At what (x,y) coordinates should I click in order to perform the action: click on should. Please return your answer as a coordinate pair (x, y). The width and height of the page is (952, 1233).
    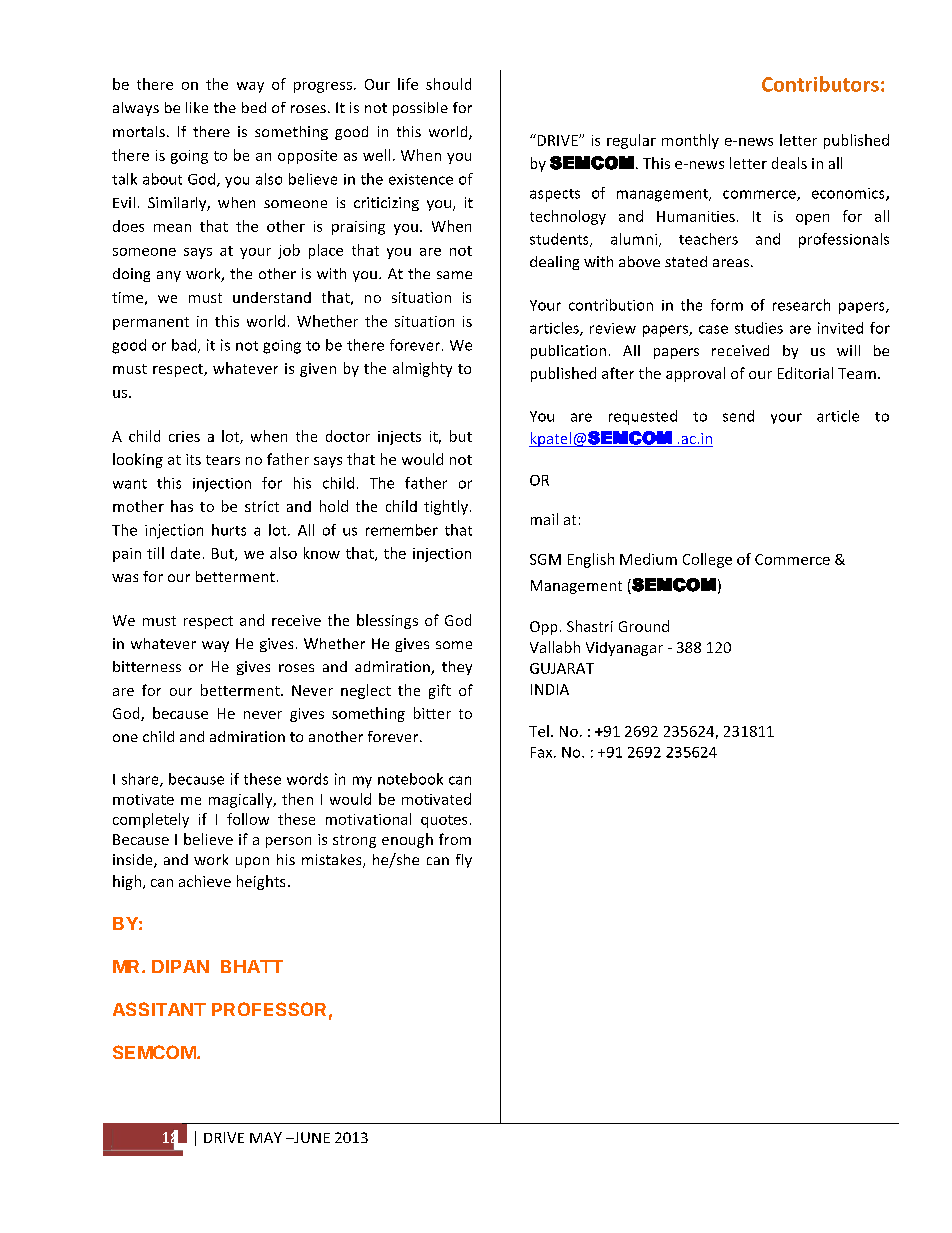
    Looking at the image, I should click on (448, 84).
